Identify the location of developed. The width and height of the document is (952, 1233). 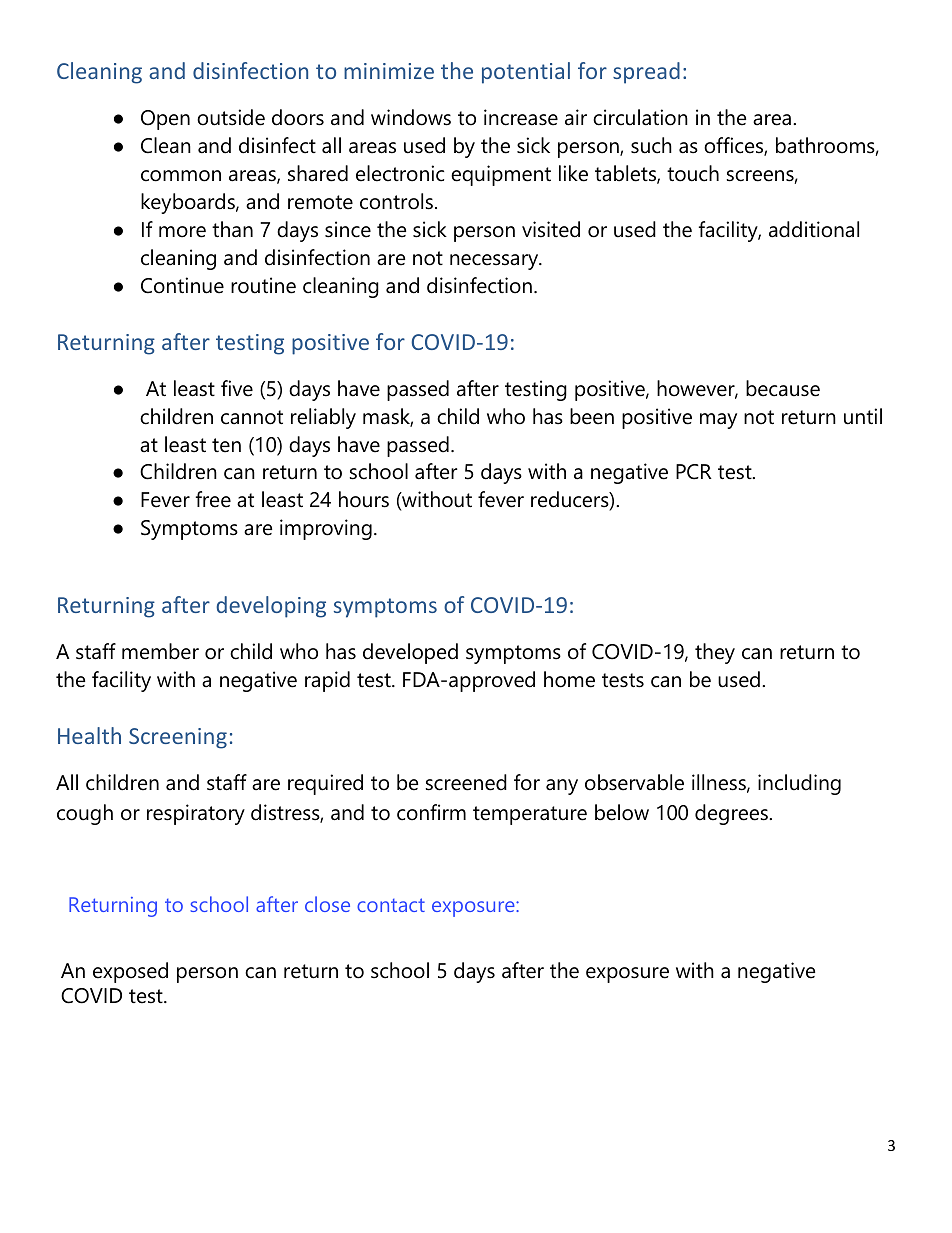
(410, 653).
